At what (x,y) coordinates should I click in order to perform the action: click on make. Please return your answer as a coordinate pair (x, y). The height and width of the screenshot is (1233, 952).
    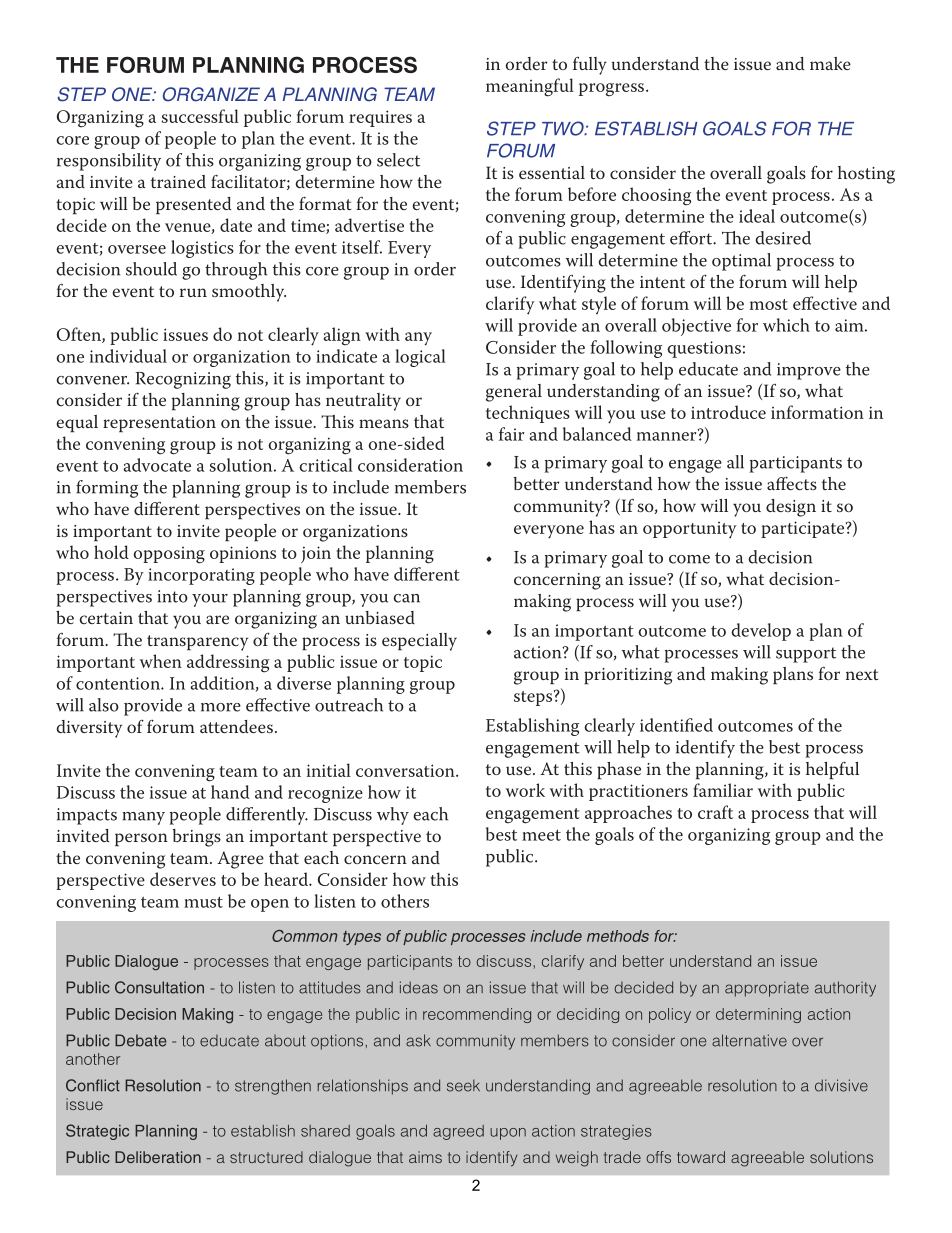
    Looking at the image, I should click on (830, 63).
